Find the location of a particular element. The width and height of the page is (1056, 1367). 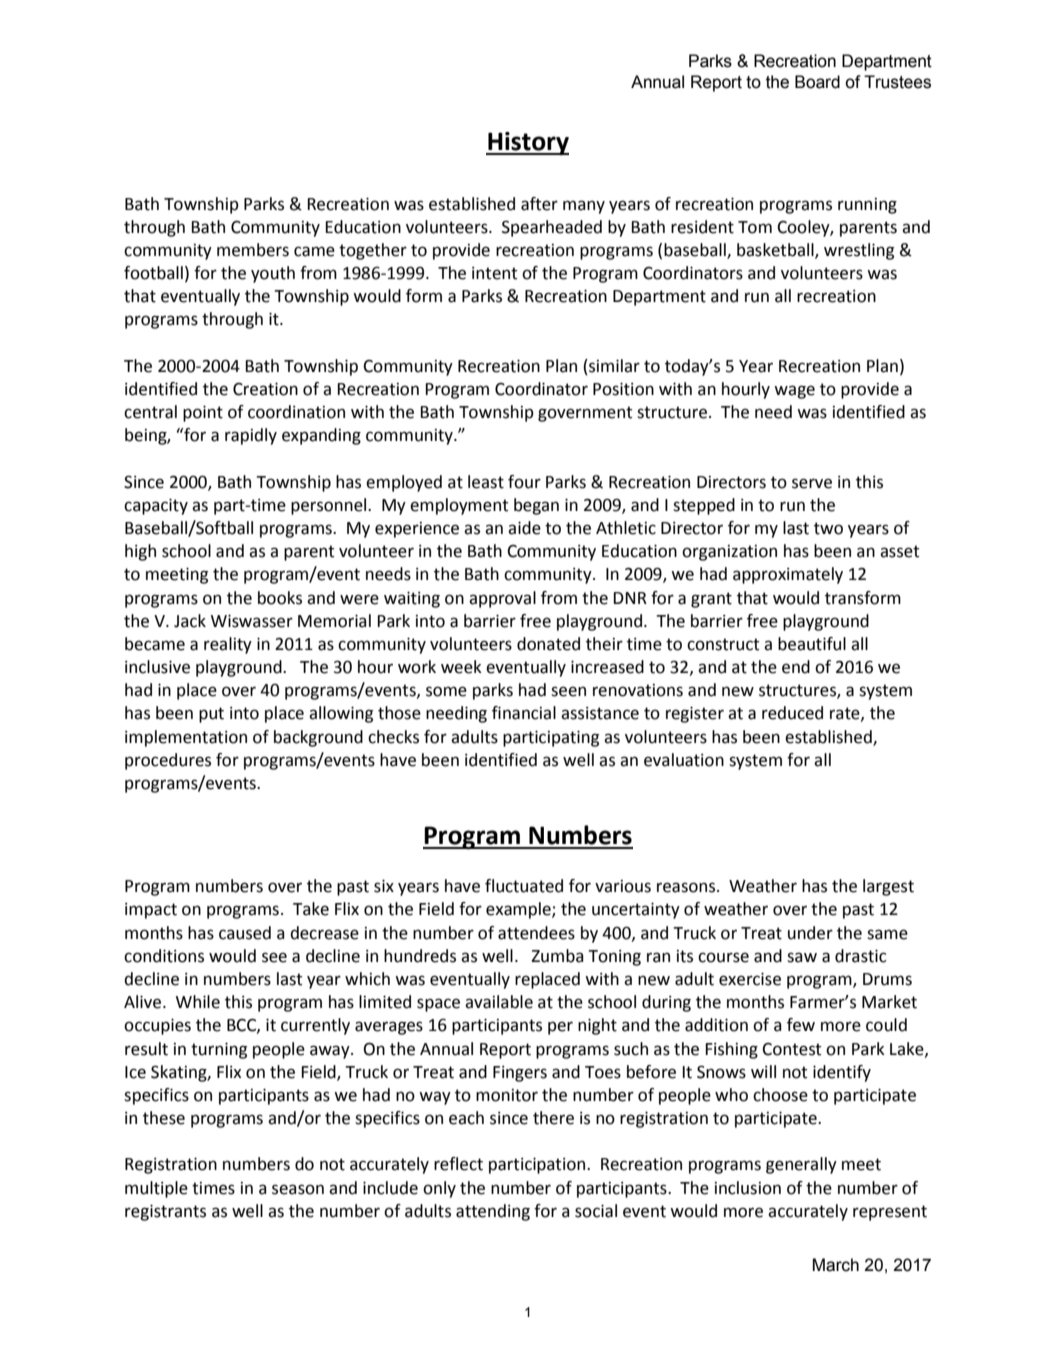

History is located at coordinates (527, 143).
